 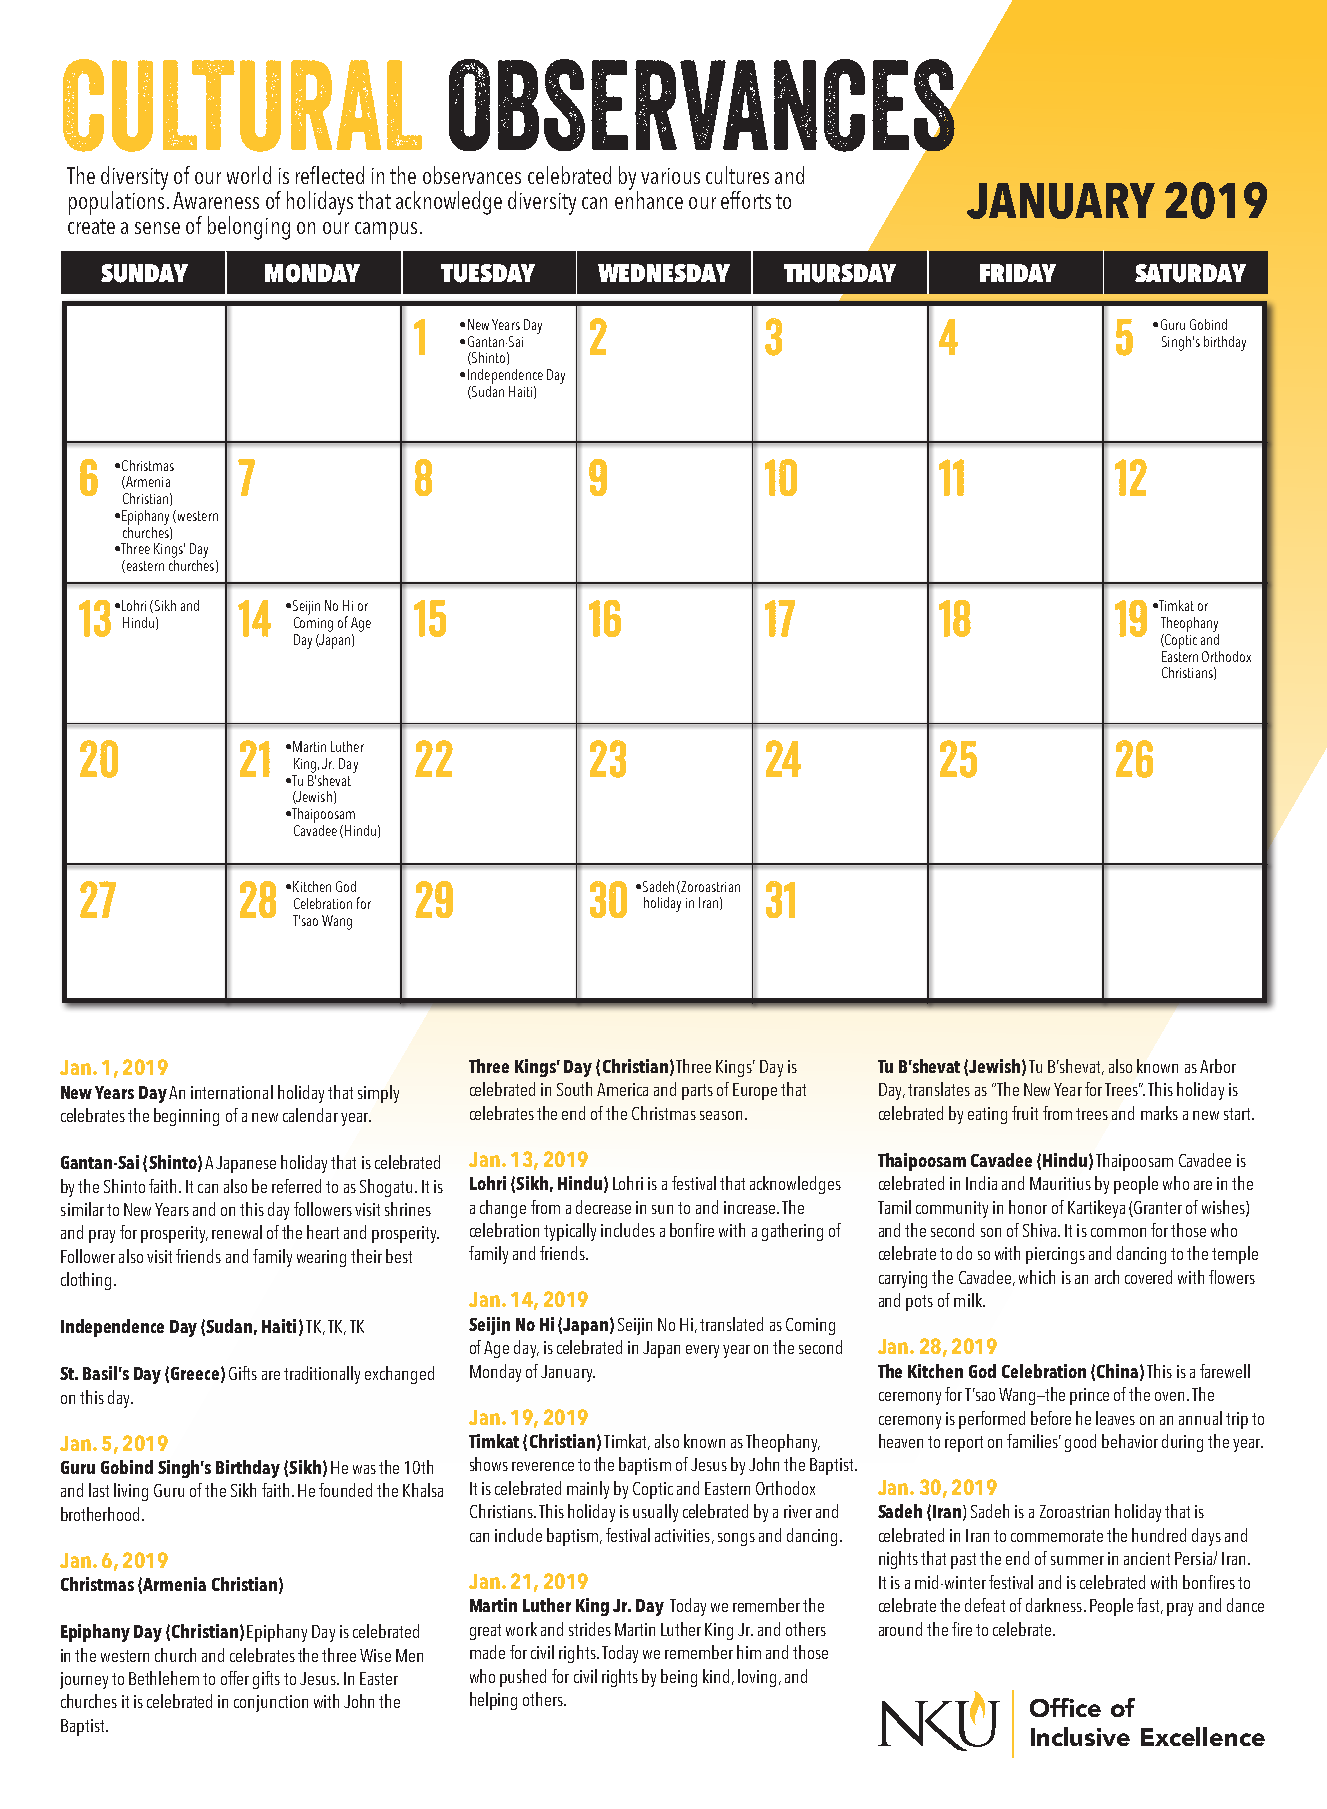 What do you see at coordinates (679, 1678) in the document?
I see `being` at bounding box center [679, 1678].
